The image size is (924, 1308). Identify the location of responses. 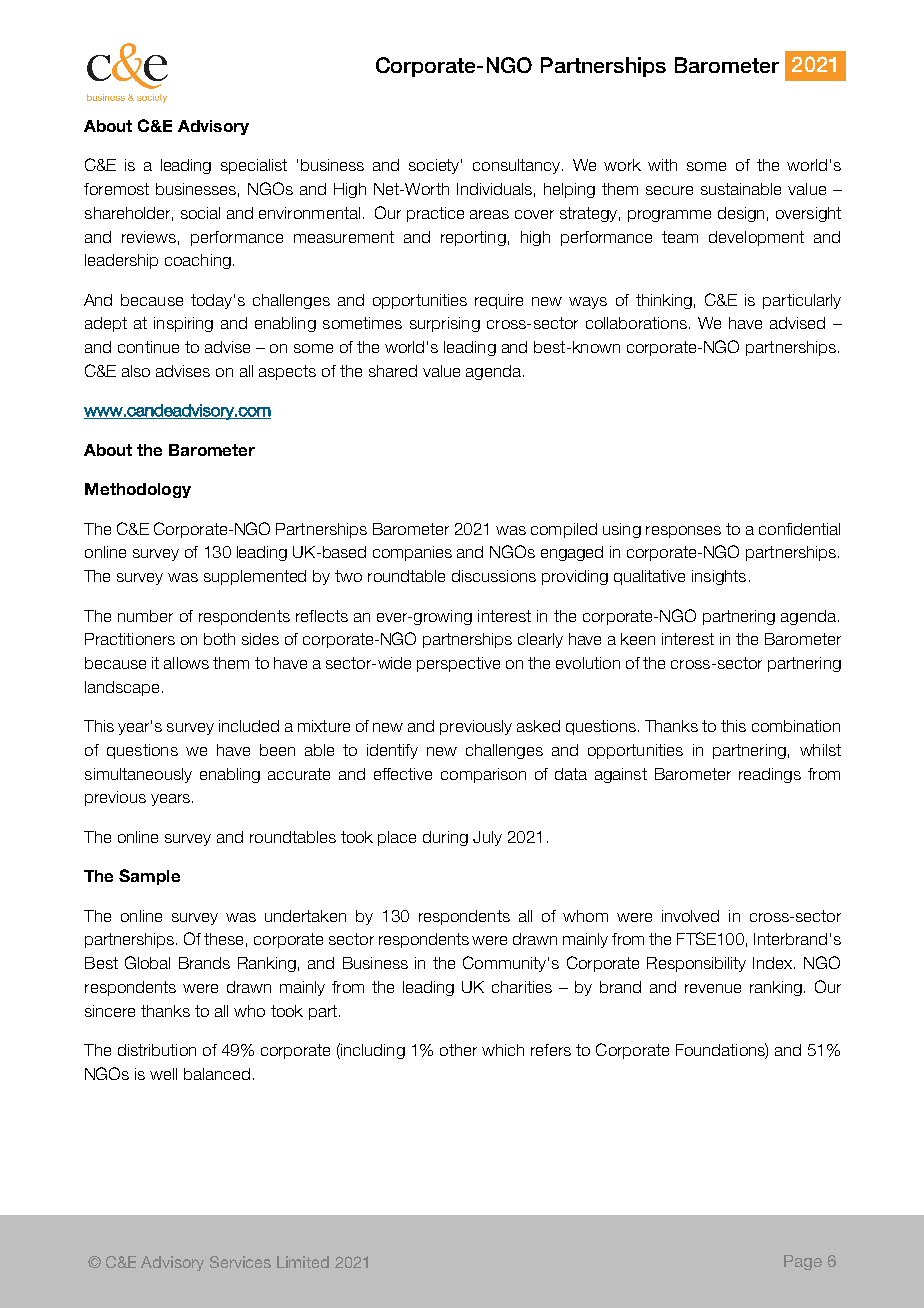
(683, 532).
